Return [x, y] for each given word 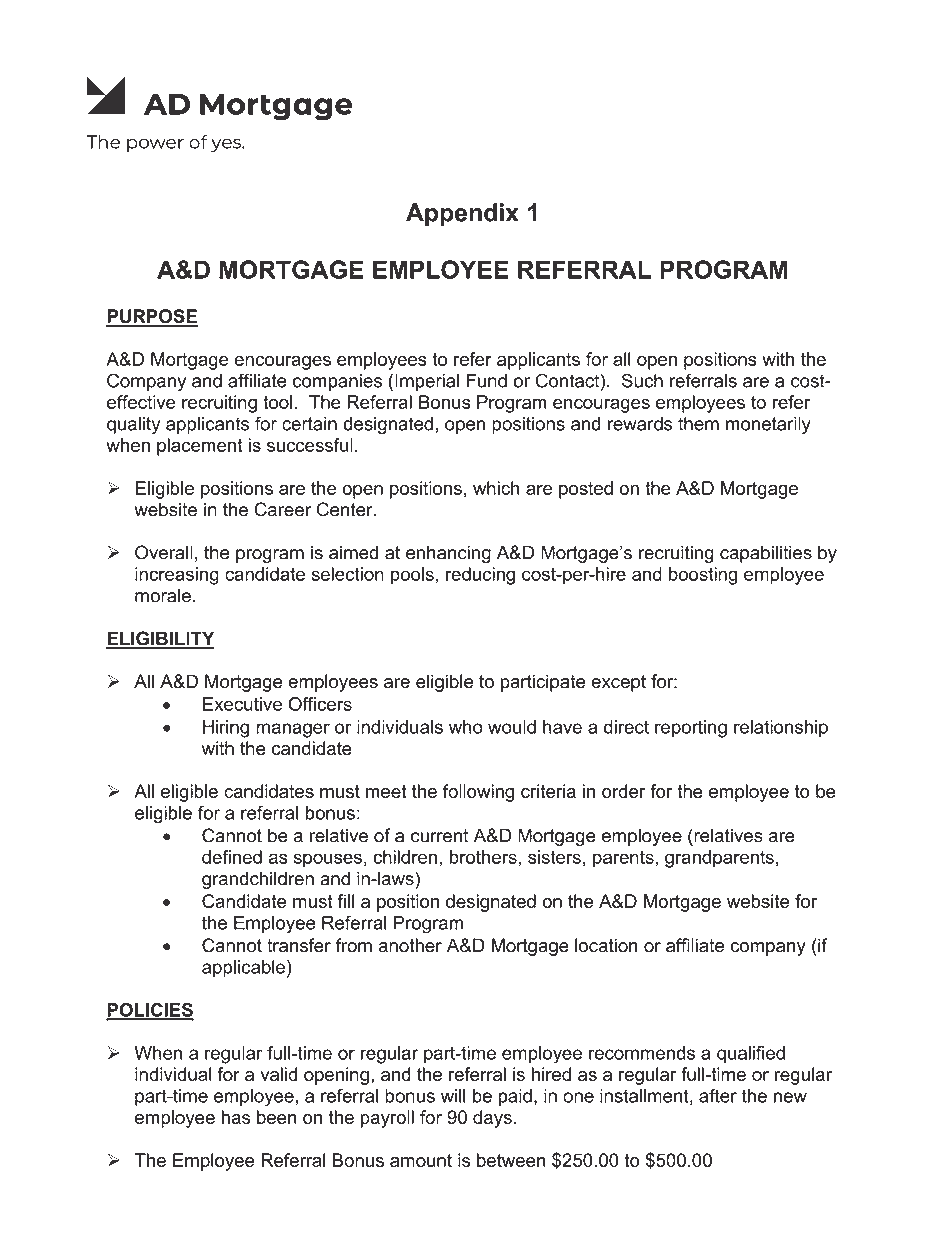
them [698, 424]
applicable [243, 969]
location [606, 945]
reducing [480, 576]
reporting [691, 729]
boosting [703, 576]
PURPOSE [152, 317]
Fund [487, 381]
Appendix [462, 215]
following [478, 793]
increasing [177, 576]
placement [200, 447]
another [410, 945]
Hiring [226, 729]
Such [642, 380]
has [236, 1117]
